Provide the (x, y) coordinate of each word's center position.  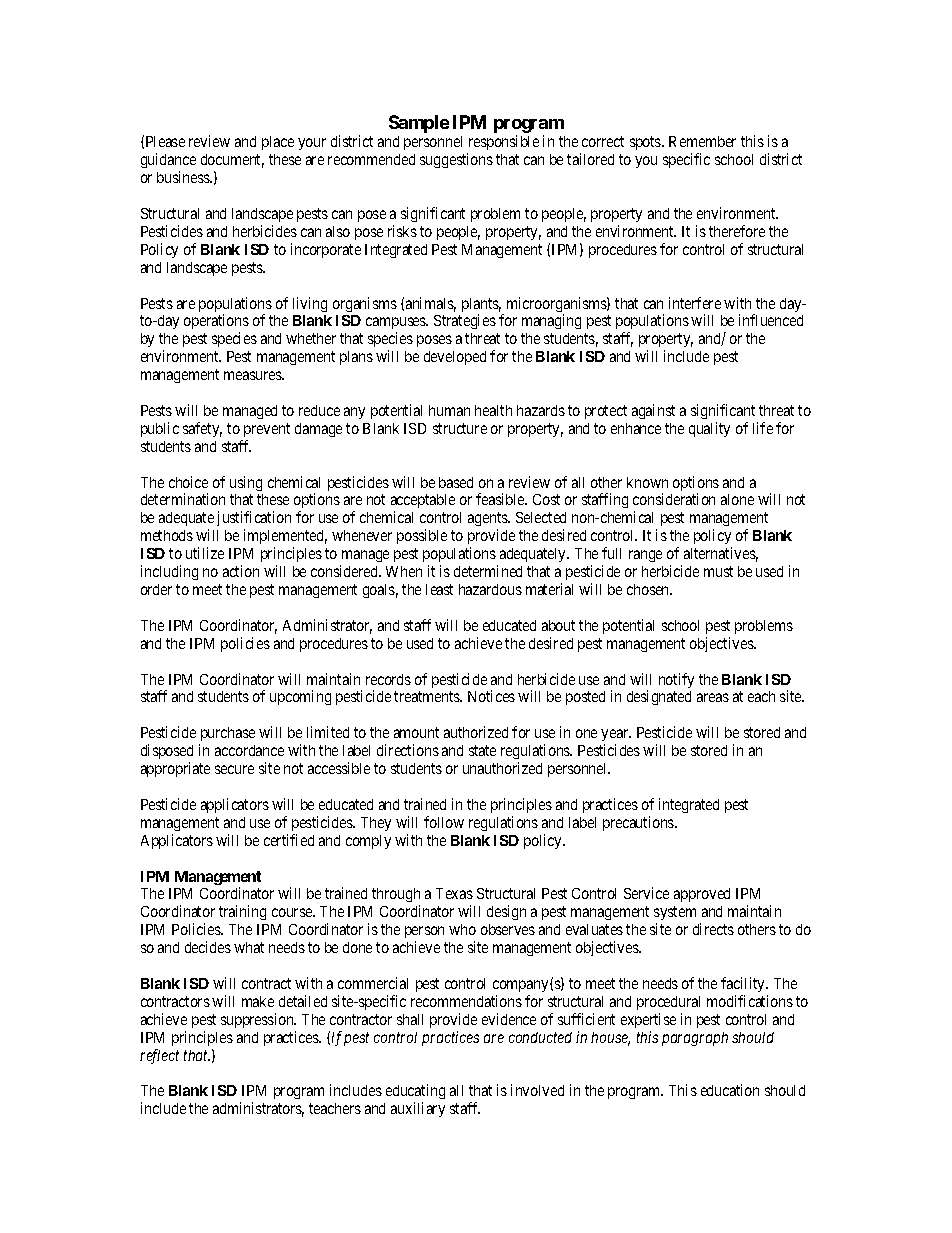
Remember (702, 141)
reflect (159, 1056)
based (456, 482)
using (246, 483)
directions (408, 750)
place (278, 143)
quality (709, 429)
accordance (249, 750)
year (616, 737)
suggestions (456, 160)
